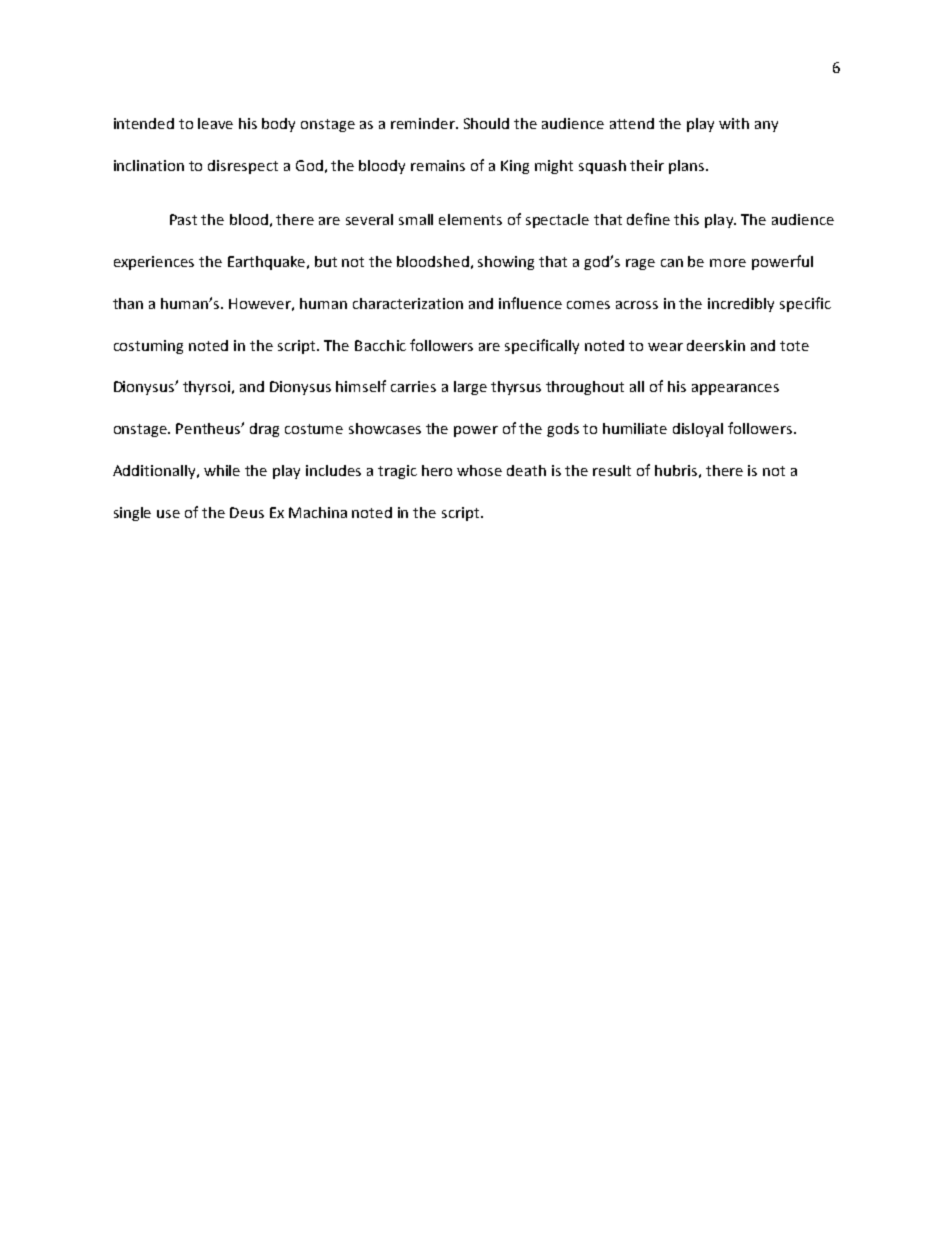 This page has height=1233, width=952. Describe the element at coordinates (264, 430) in the page. I see `drag` at that location.
